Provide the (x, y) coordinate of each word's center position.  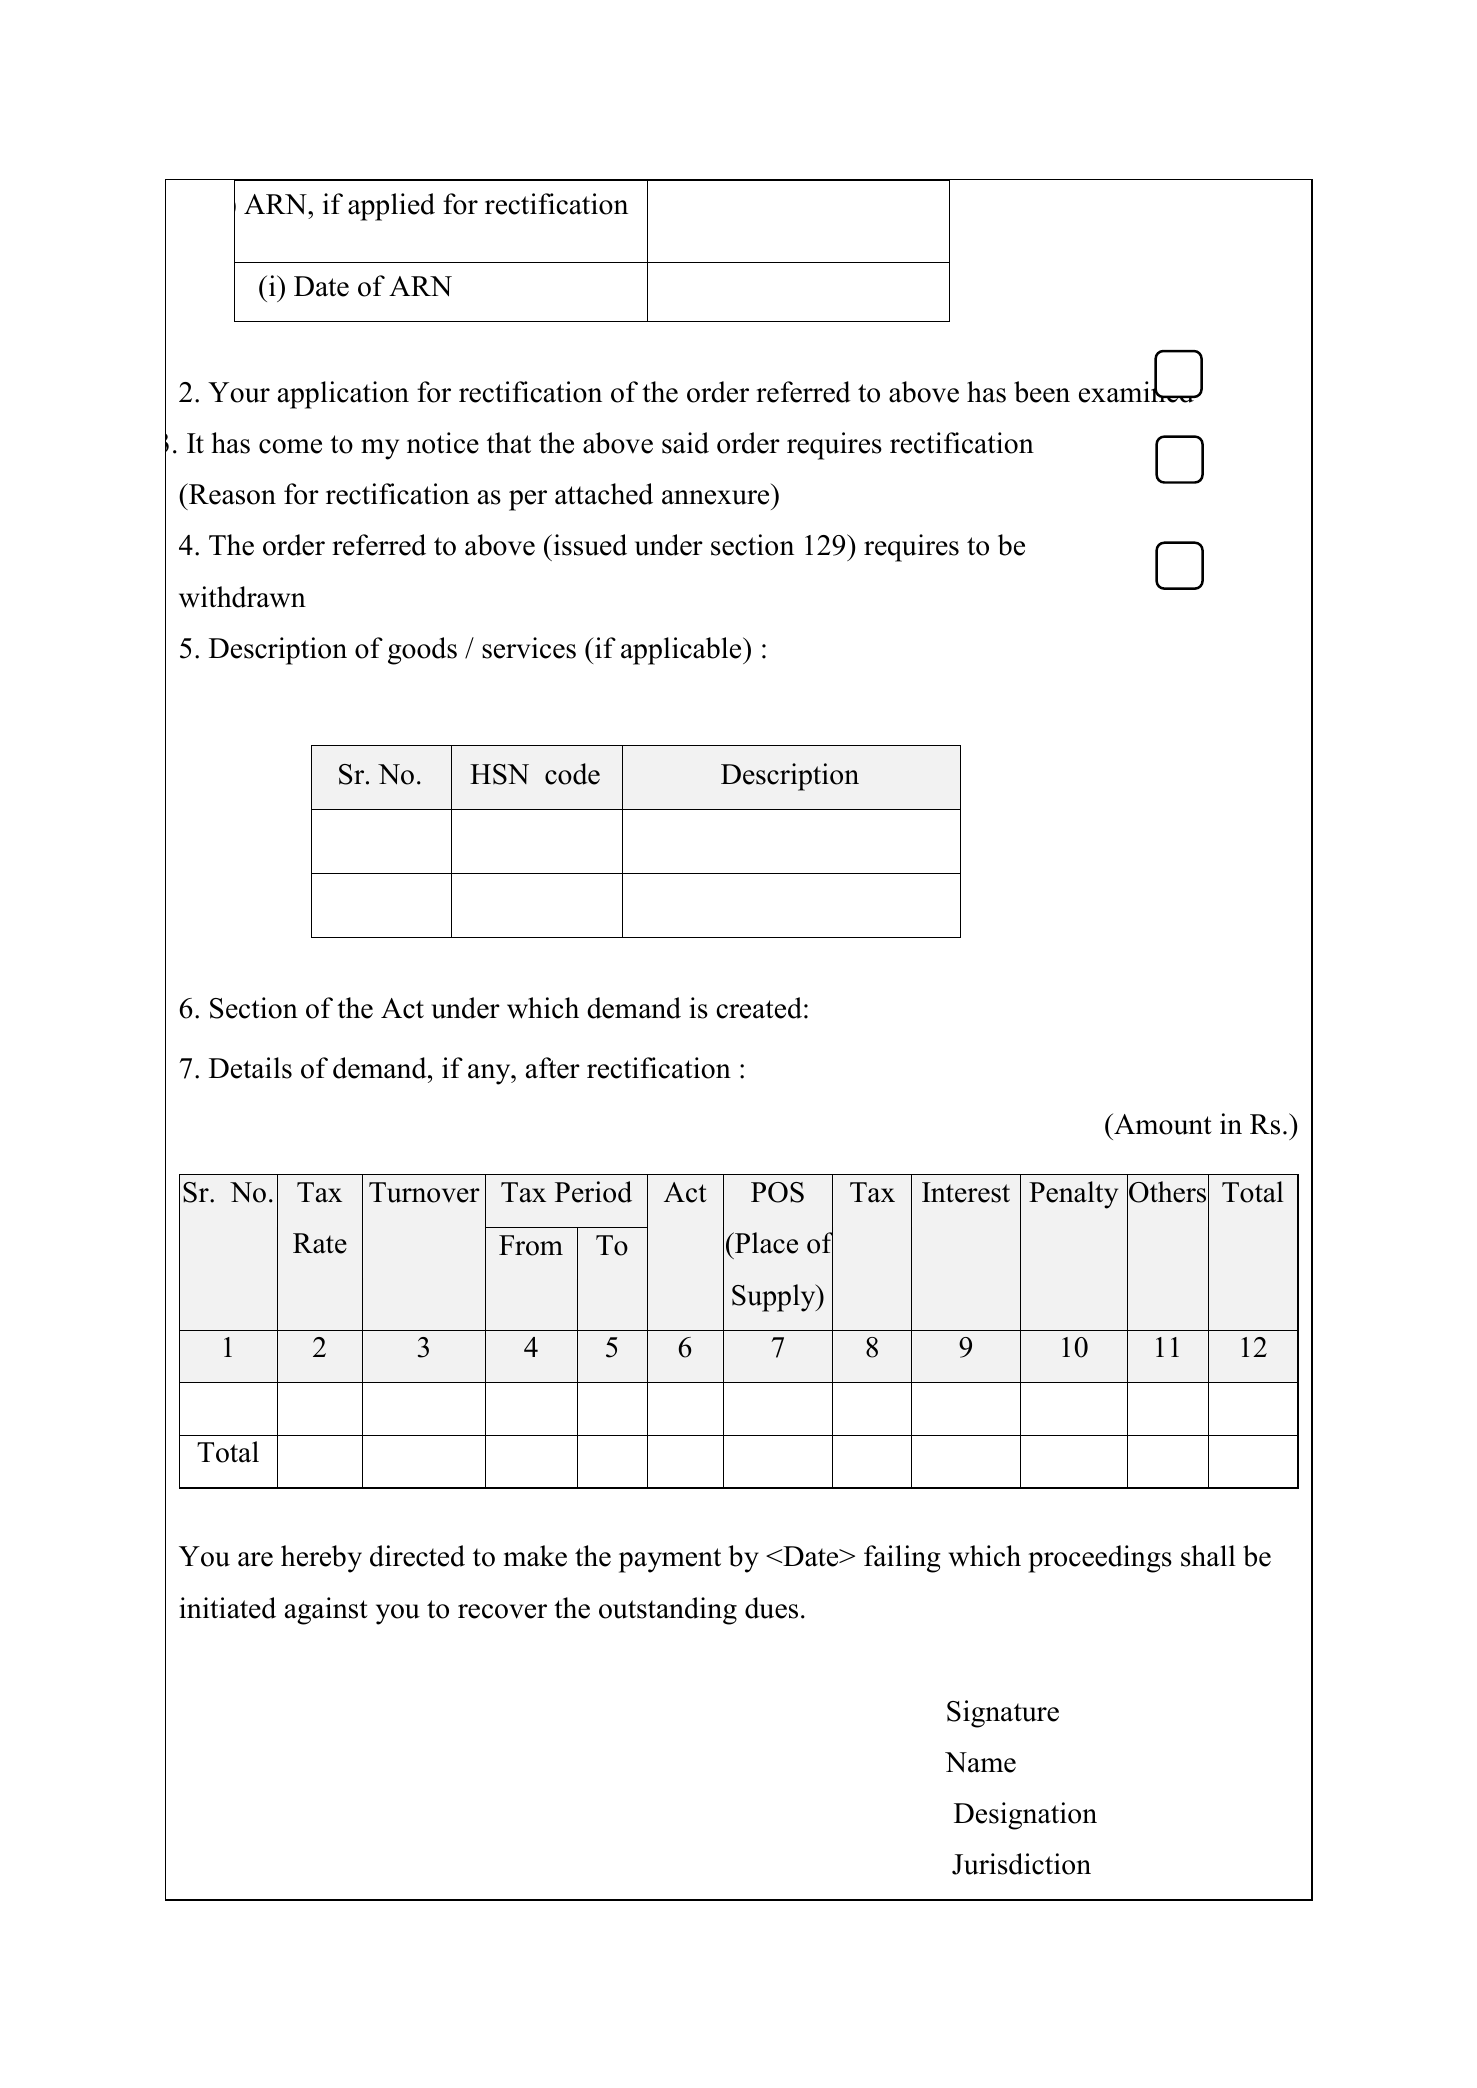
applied (391, 207)
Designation (1025, 1816)
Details (250, 1068)
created (759, 1008)
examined (1137, 391)
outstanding (668, 1611)
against (326, 1611)
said (685, 443)
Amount (1162, 1124)
